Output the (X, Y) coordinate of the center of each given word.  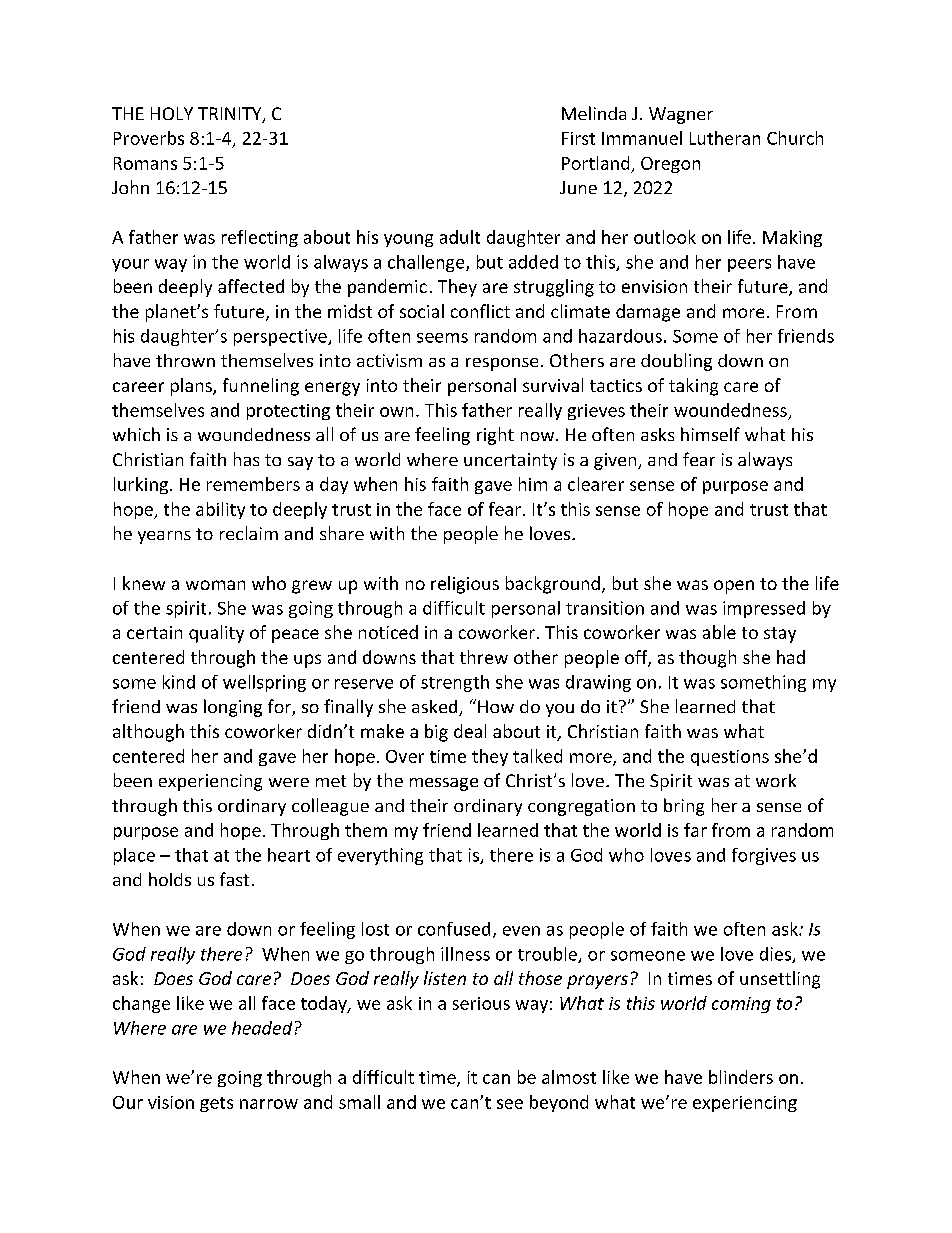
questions (730, 758)
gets (216, 1104)
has (246, 459)
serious (481, 1003)
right (495, 436)
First (578, 138)
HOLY (172, 113)
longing (233, 708)
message (444, 784)
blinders (741, 1077)
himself (710, 434)
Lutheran (725, 138)
